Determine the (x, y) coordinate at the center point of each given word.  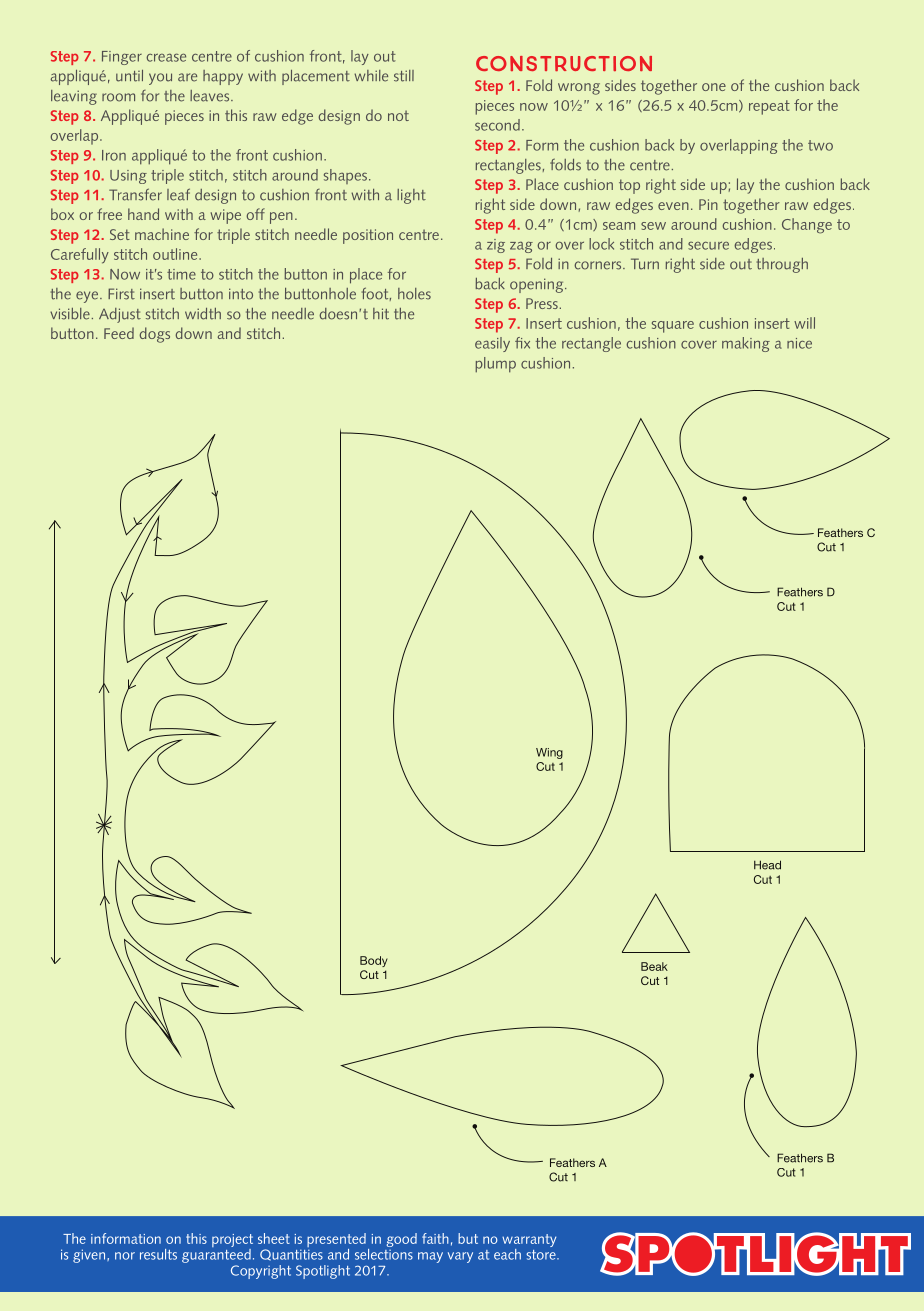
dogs (154, 335)
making (746, 344)
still (404, 76)
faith (435, 1238)
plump (495, 365)
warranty (529, 1242)
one (714, 87)
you (160, 79)
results (158, 1254)
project (232, 1242)
